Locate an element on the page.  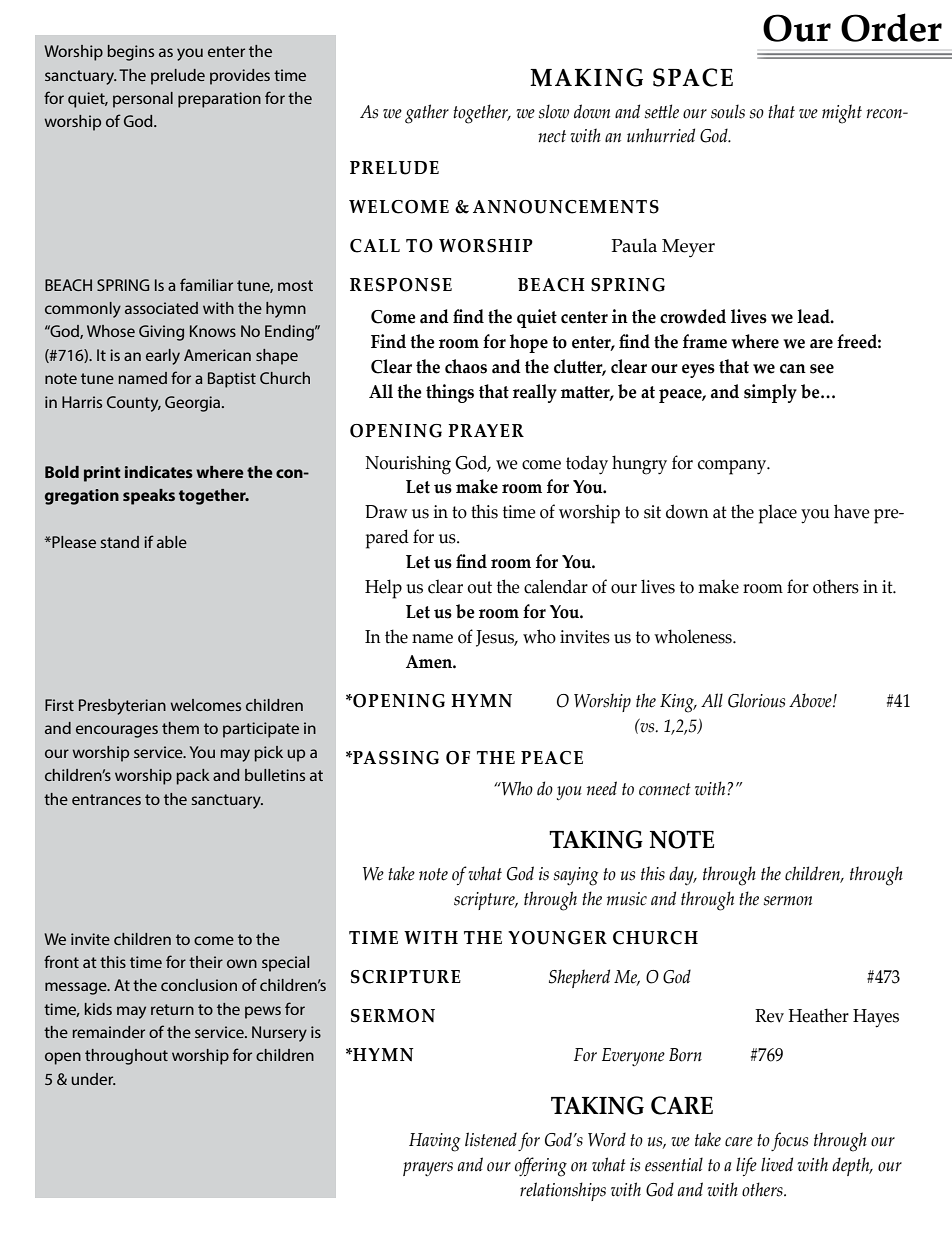
Jesus is located at coordinates (496, 638).
